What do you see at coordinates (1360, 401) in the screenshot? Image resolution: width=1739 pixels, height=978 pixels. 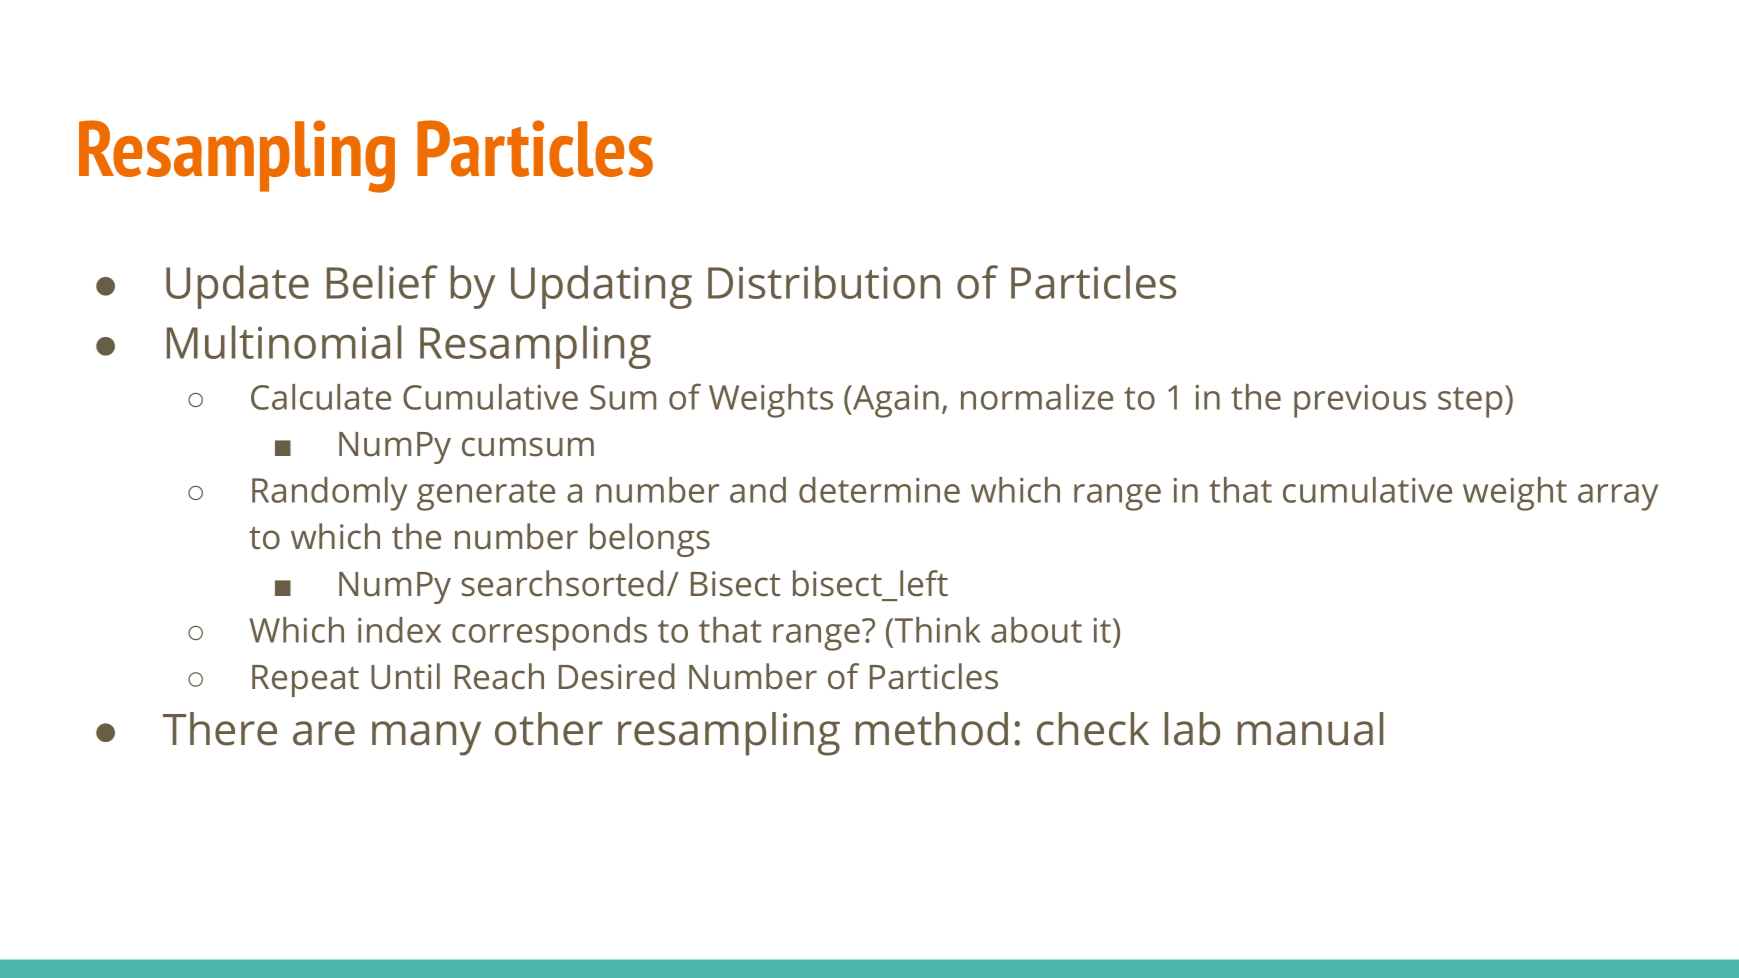 I see `previous` at bounding box center [1360, 401].
